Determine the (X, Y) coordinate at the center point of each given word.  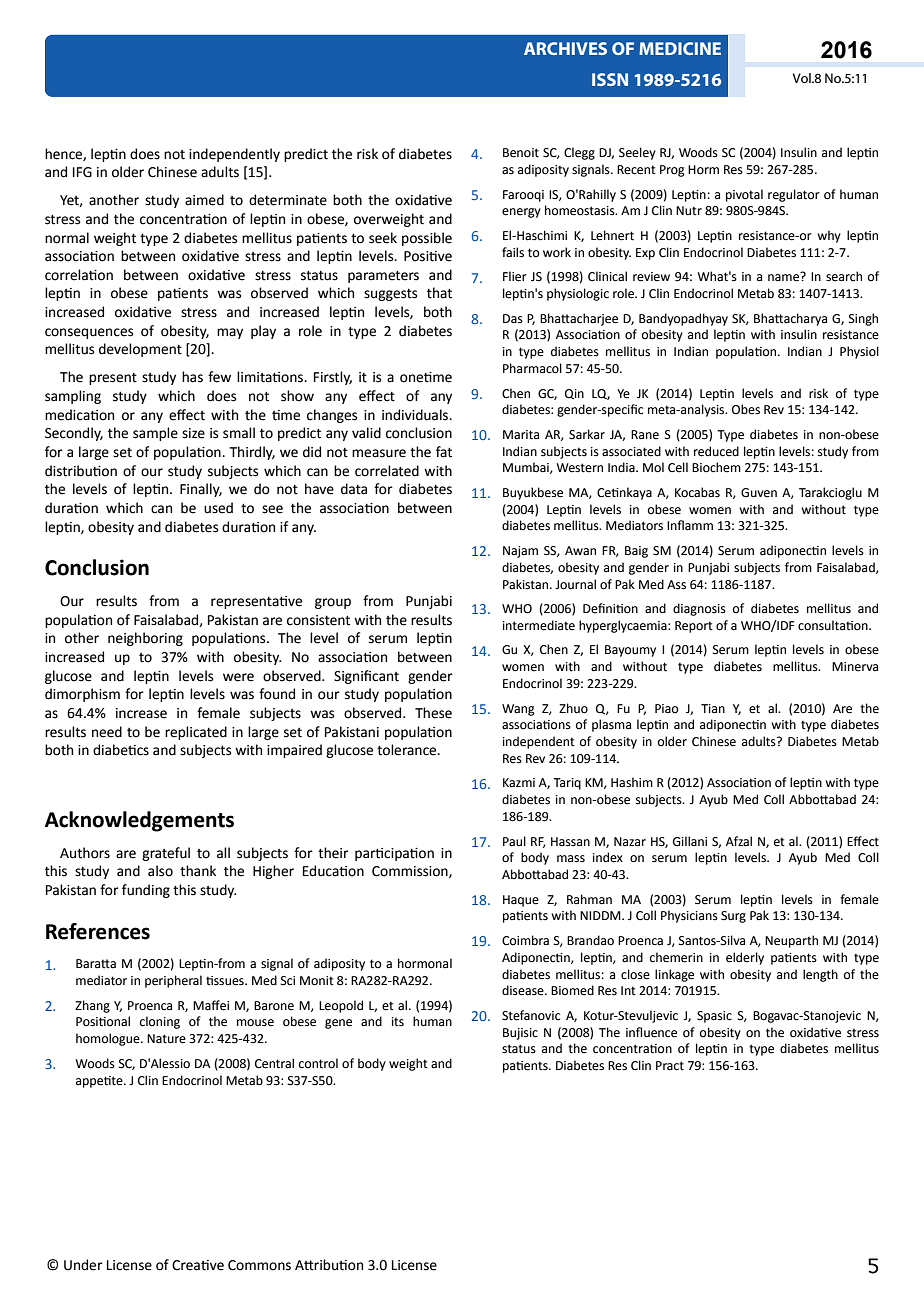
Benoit (521, 153)
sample (155, 434)
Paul (514, 841)
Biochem (716, 467)
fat (444, 452)
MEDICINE (680, 48)
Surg (733, 917)
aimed (204, 200)
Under (83, 1265)
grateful (166, 854)
